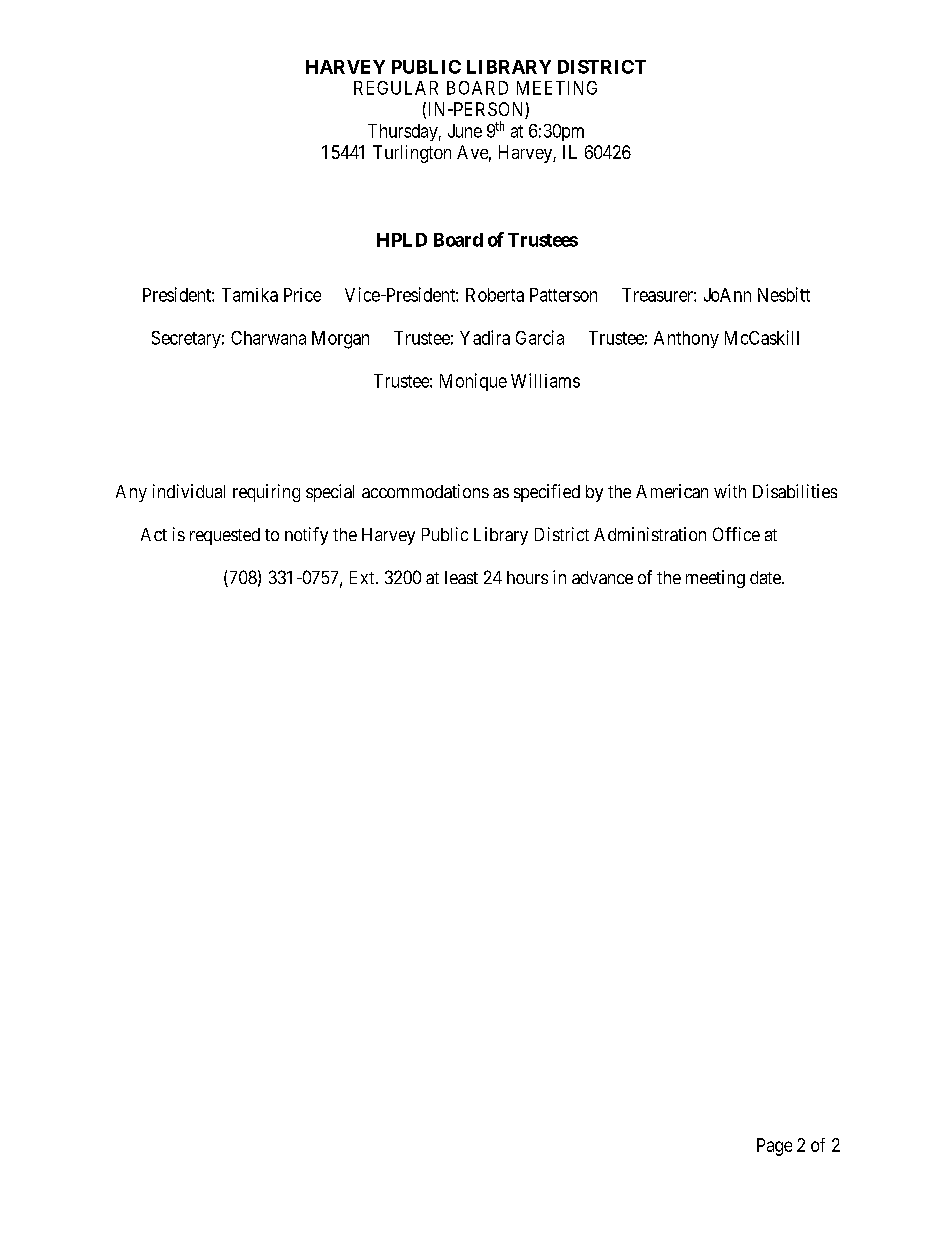 The image size is (952, 1233). I want to click on REGULAR, so click(396, 88).
